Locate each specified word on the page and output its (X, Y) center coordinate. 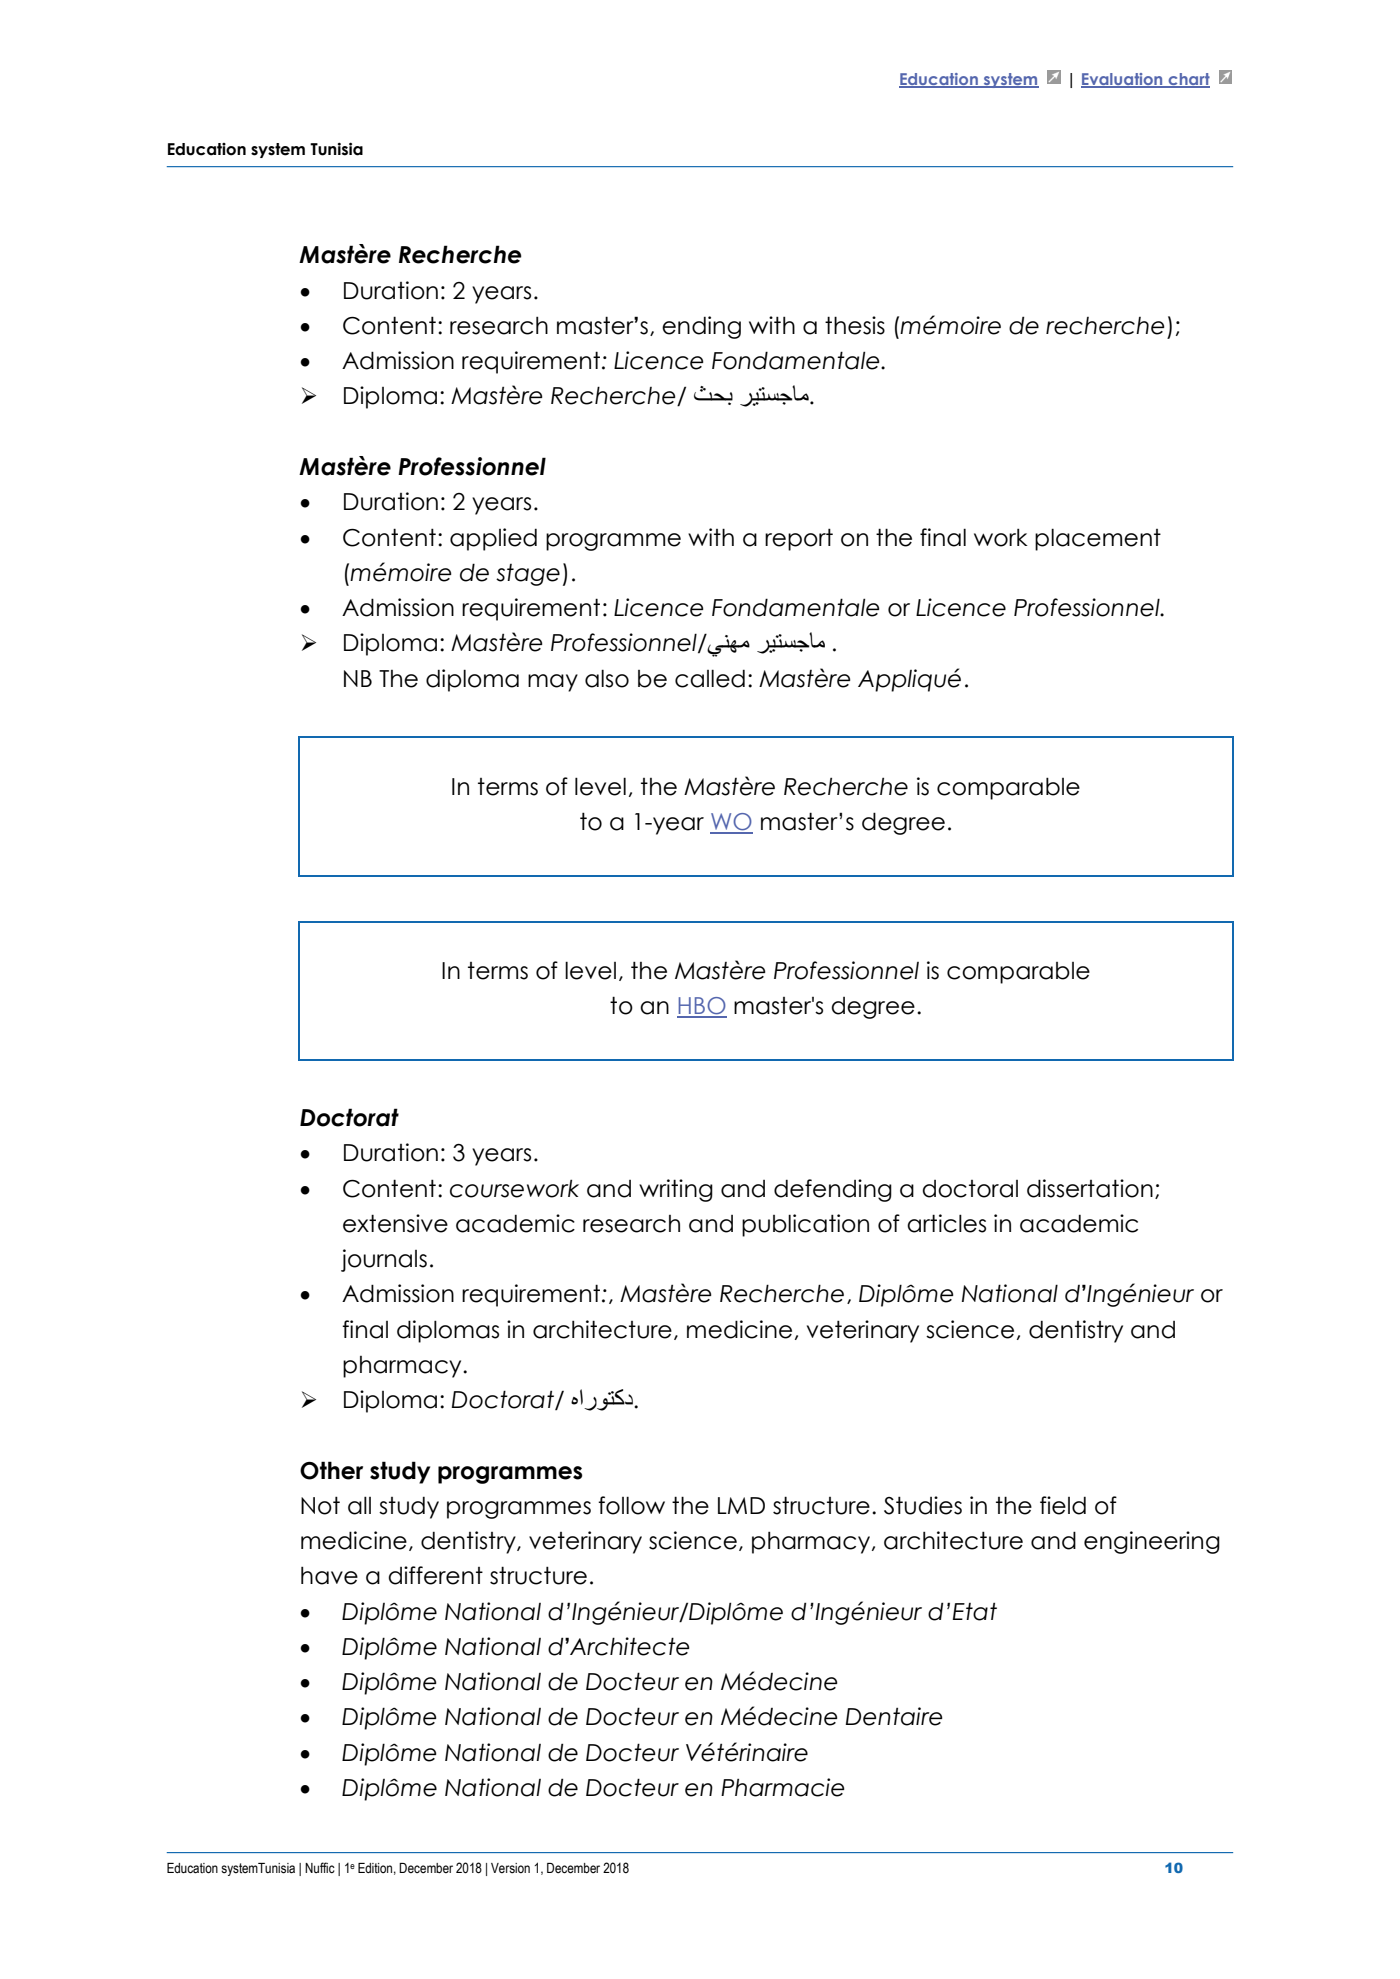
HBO (702, 1007)
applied (493, 539)
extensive (395, 1223)
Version (510, 1868)
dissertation (1090, 1188)
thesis (855, 325)
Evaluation (1123, 80)
